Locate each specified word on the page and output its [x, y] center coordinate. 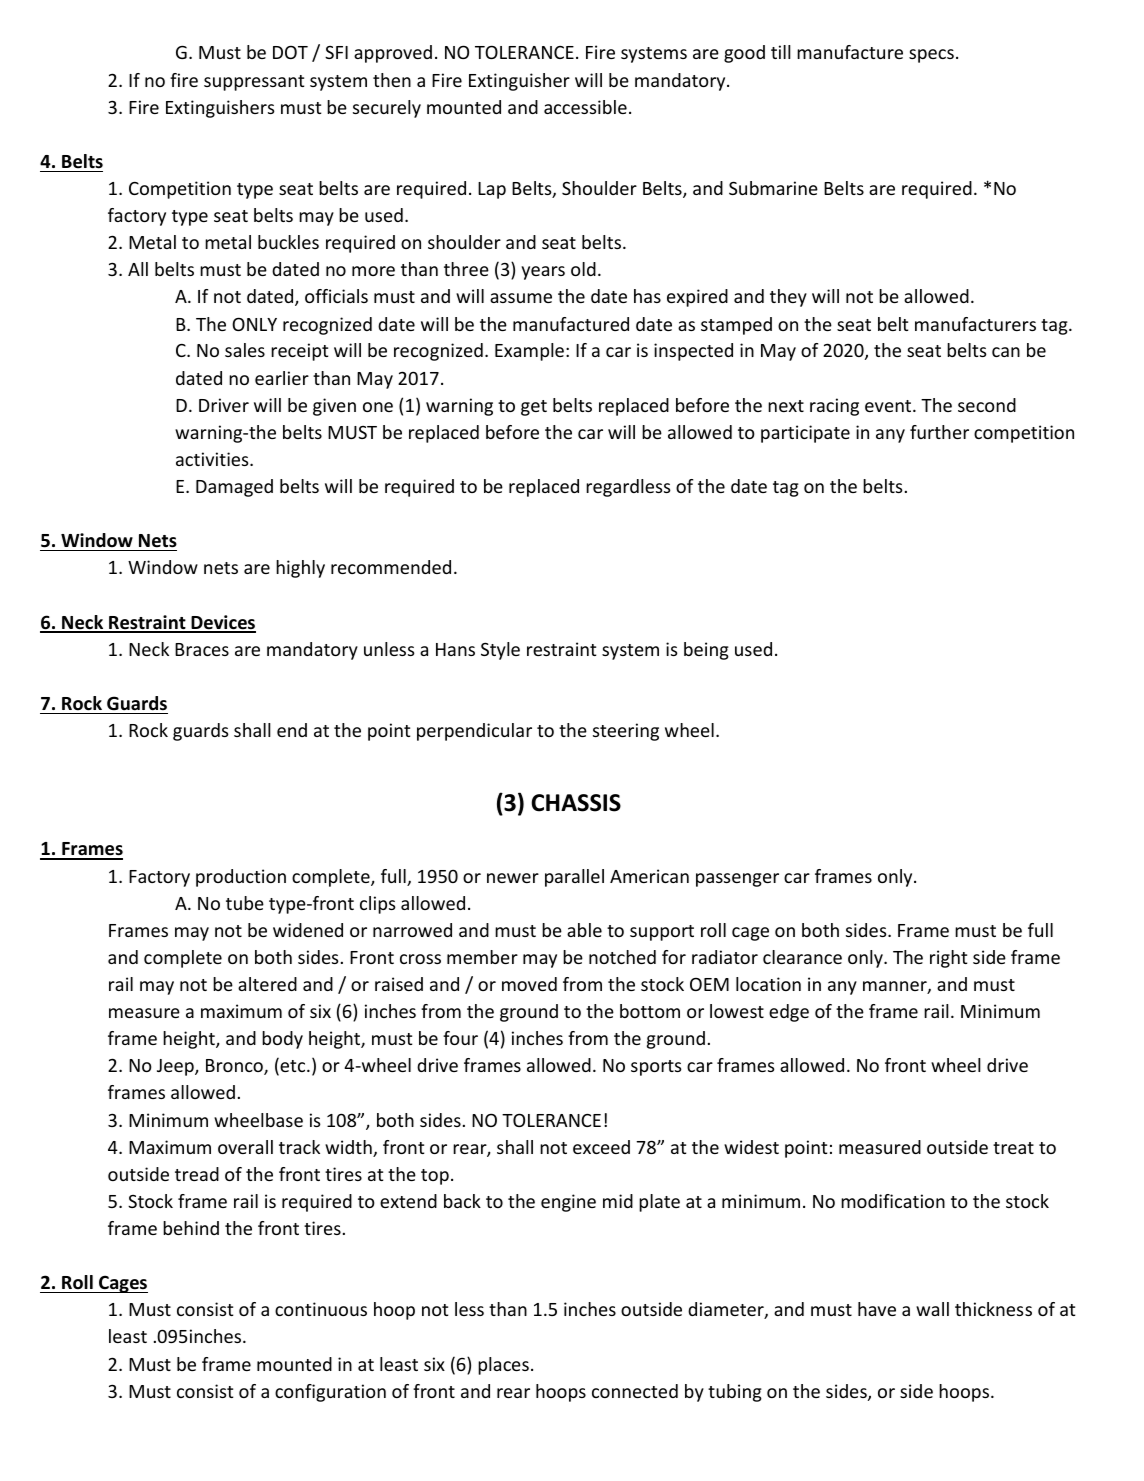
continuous [321, 1309]
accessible [585, 107]
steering [626, 732]
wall [932, 1309]
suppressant [254, 83]
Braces [202, 649]
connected [635, 1391]
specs [931, 56]
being [706, 651]
